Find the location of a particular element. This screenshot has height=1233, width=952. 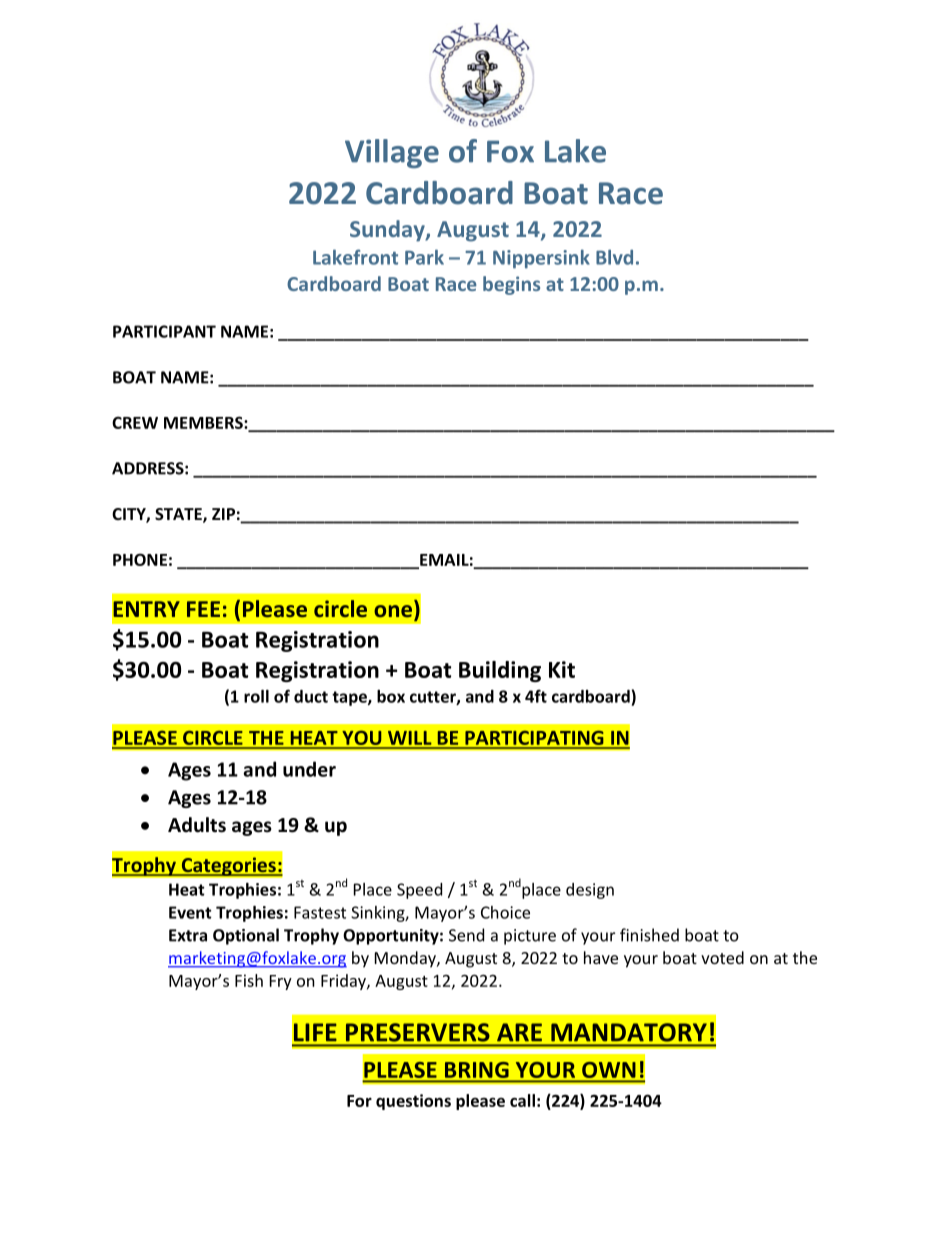

Village is located at coordinates (392, 153).
